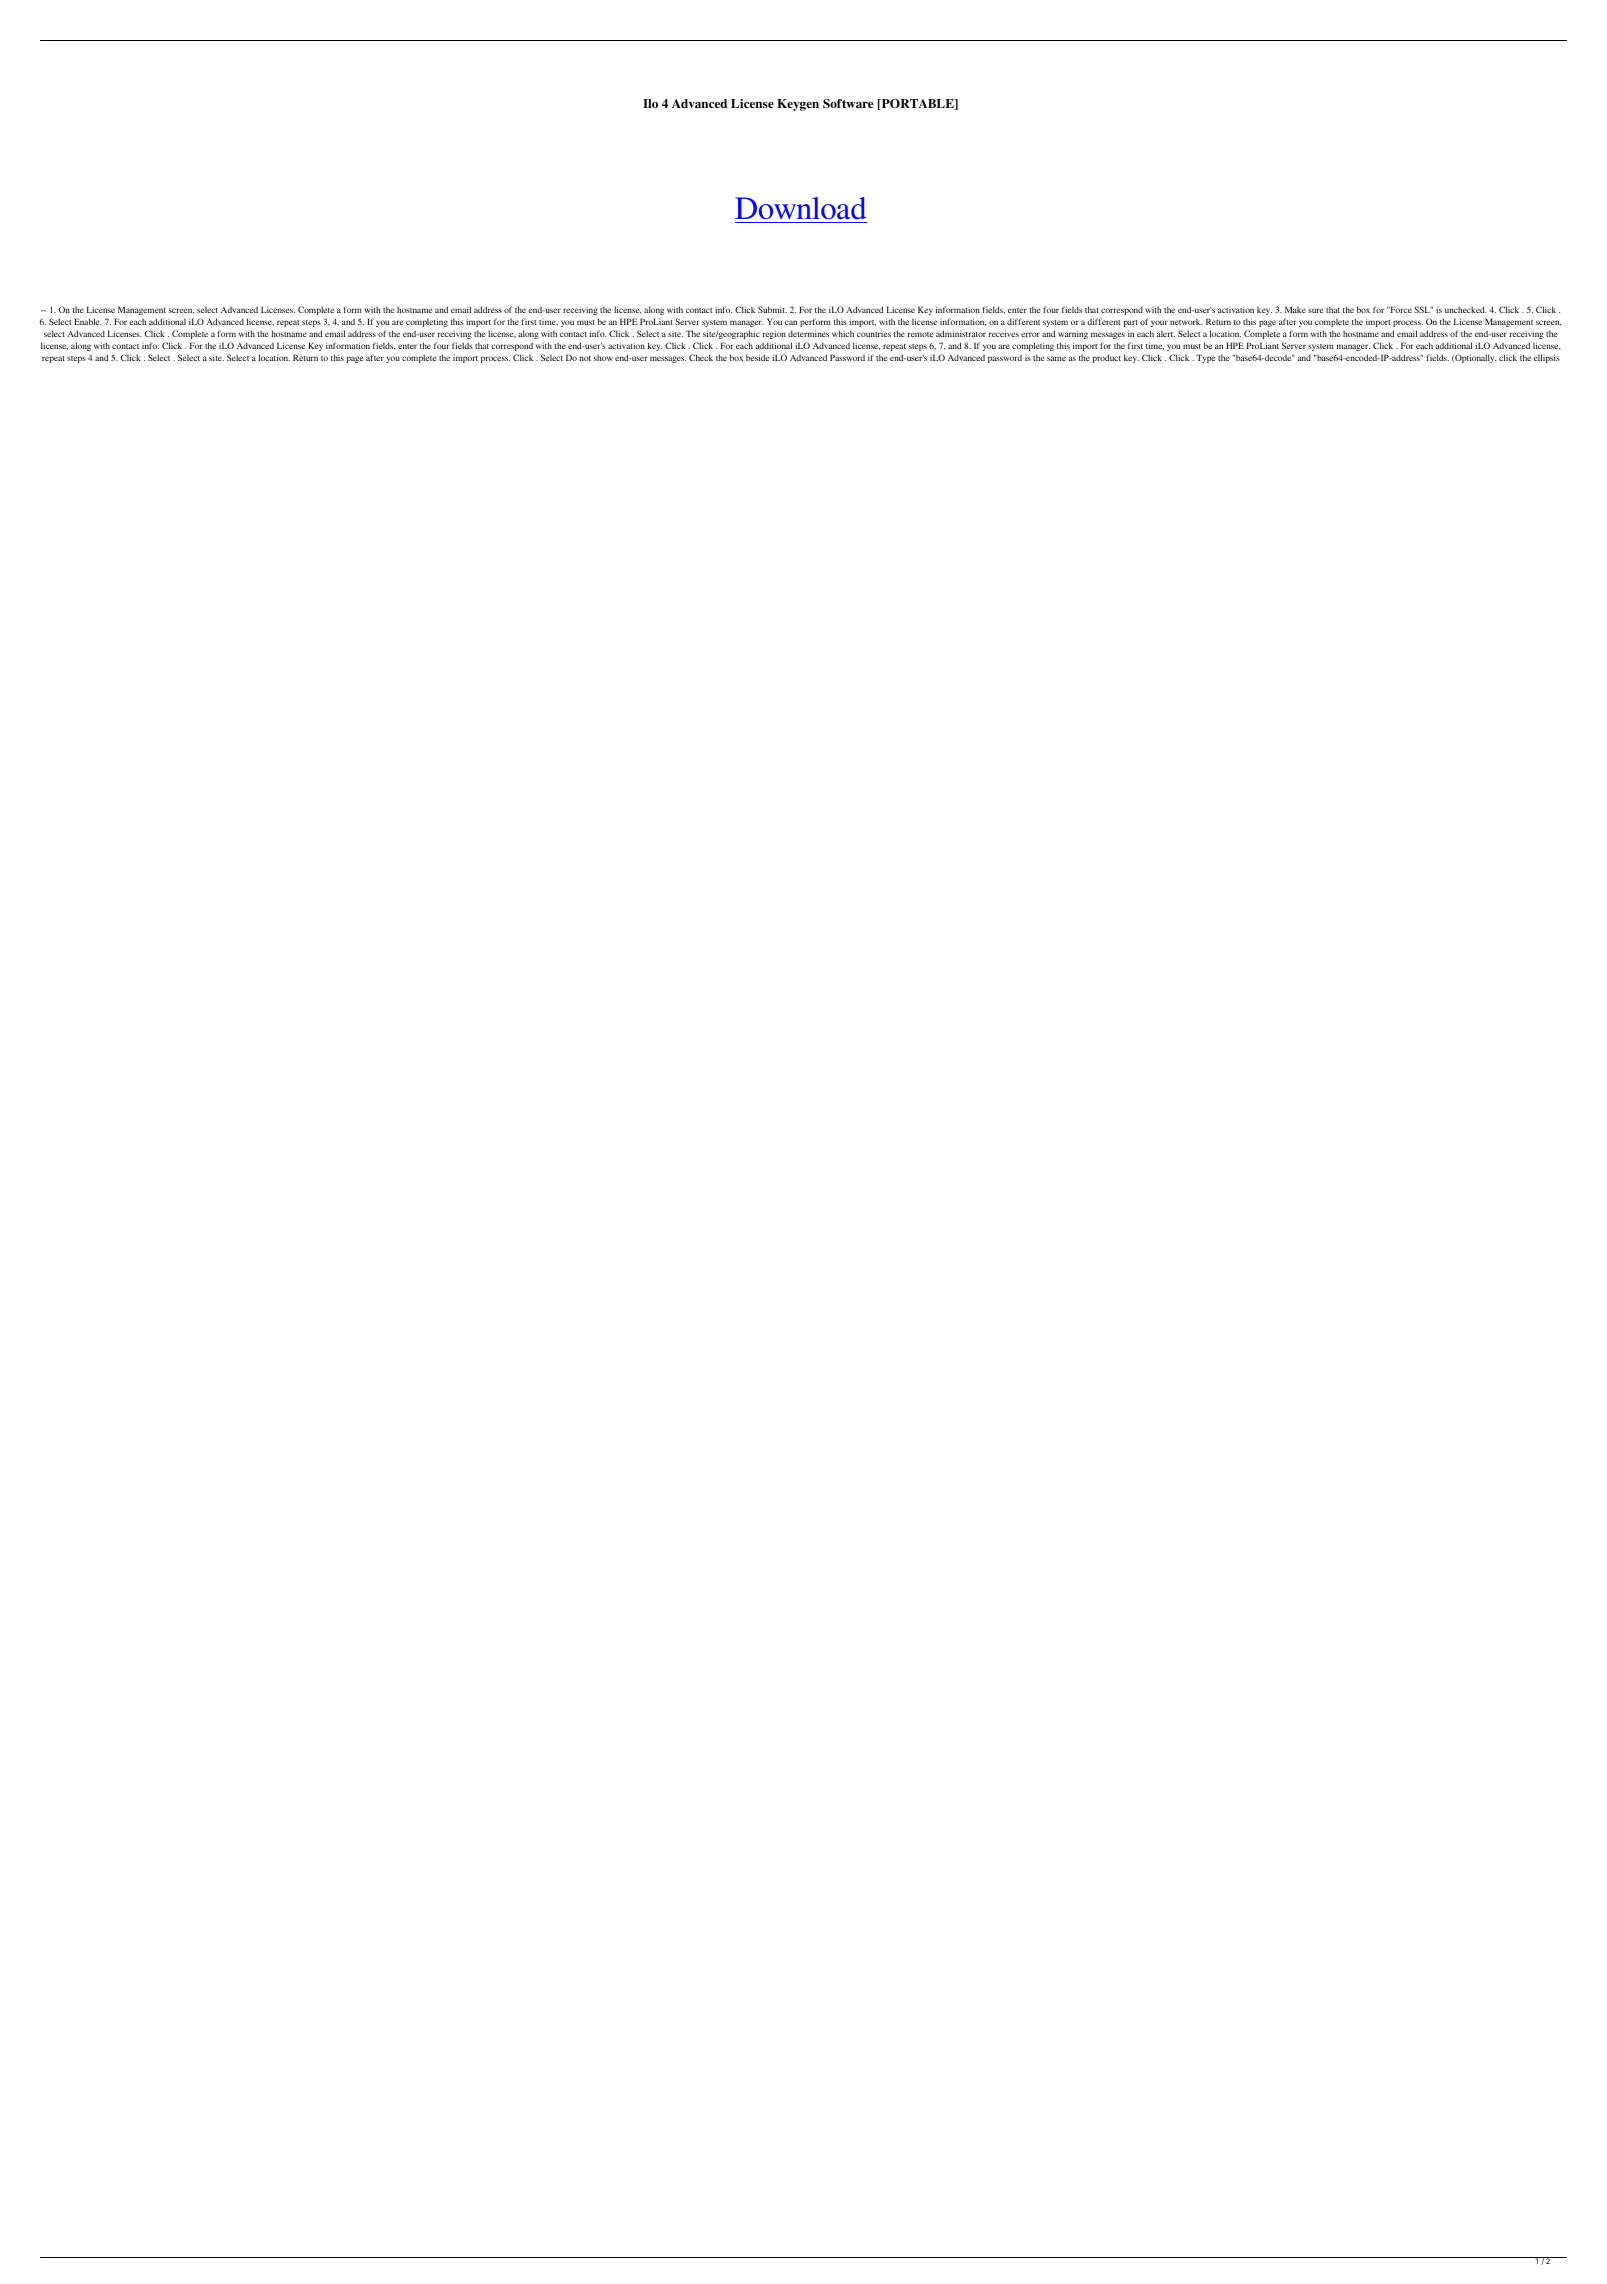 The width and height of the screenshot is (1607, 2284). Describe the element at coordinates (585, 358) in the screenshot. I see `not` at that location.
